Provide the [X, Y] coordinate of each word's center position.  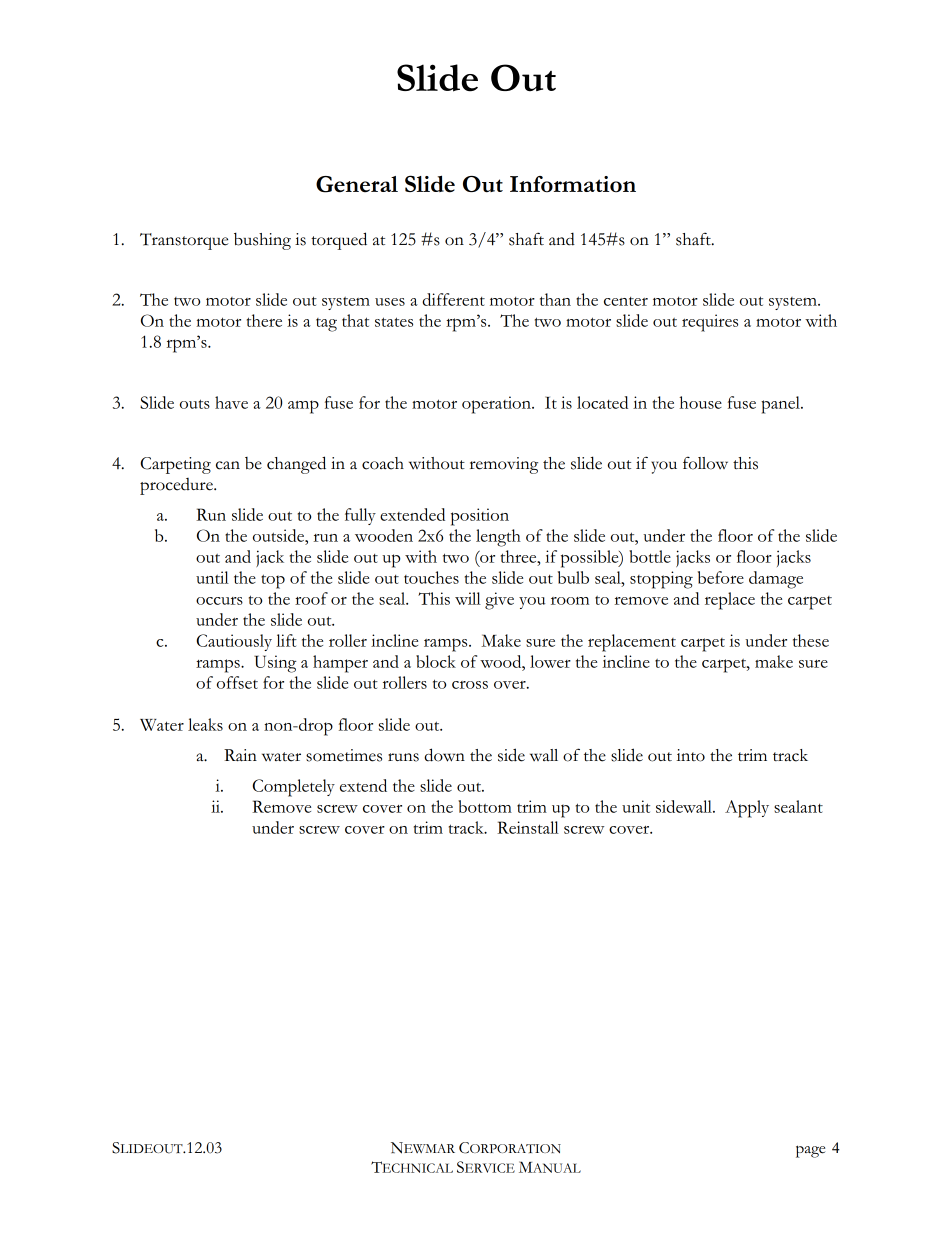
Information [573, 184]
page [810, 1151]
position [480, 517]
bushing [262, 241]
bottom [485, 806]
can [228, 465]
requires [710, 323]
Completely [294, 788]
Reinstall [528, 827]
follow [705, 463]
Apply [747, 809]
